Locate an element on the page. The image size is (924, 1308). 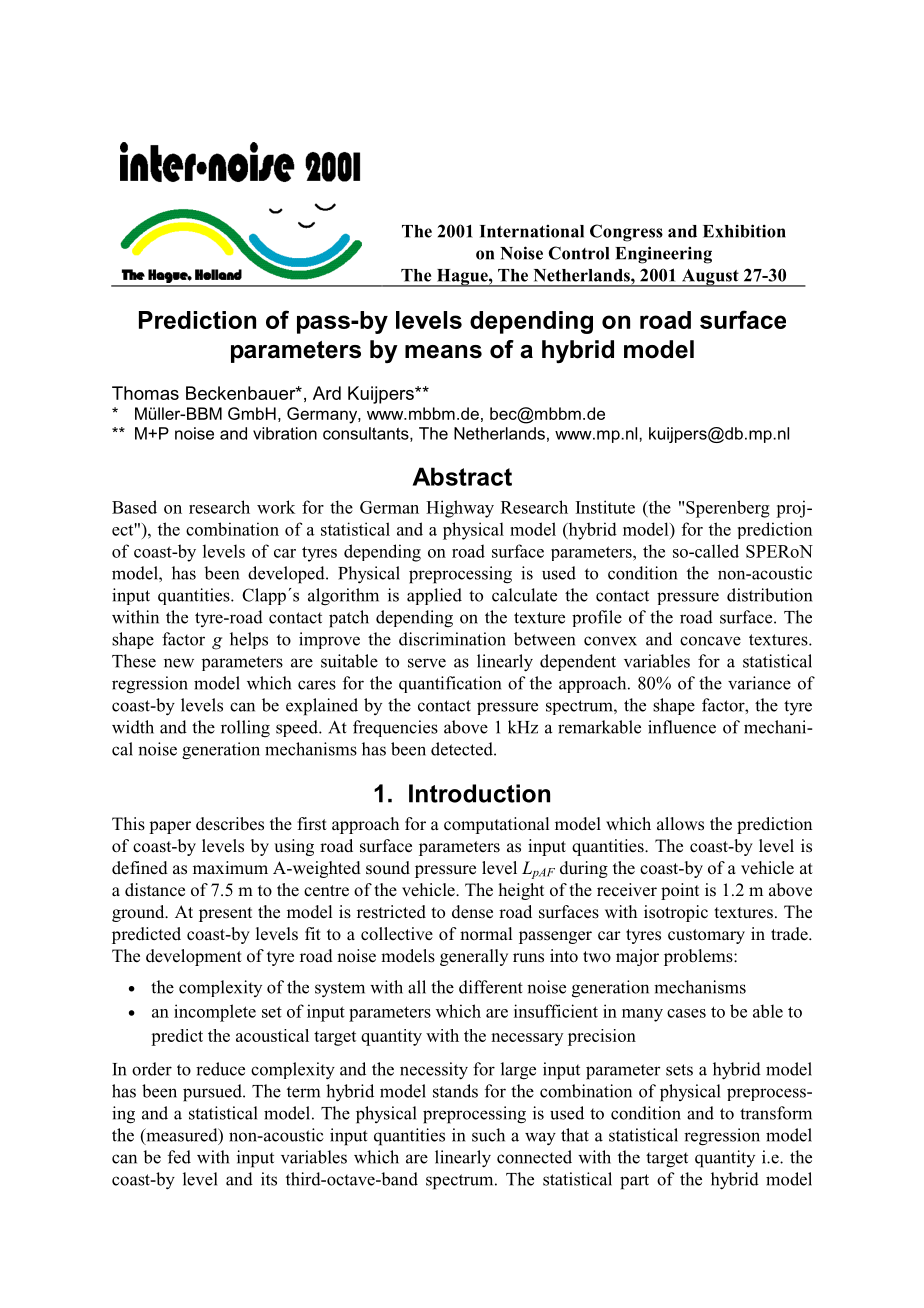
rolling is located at coordinates (245, 729).
